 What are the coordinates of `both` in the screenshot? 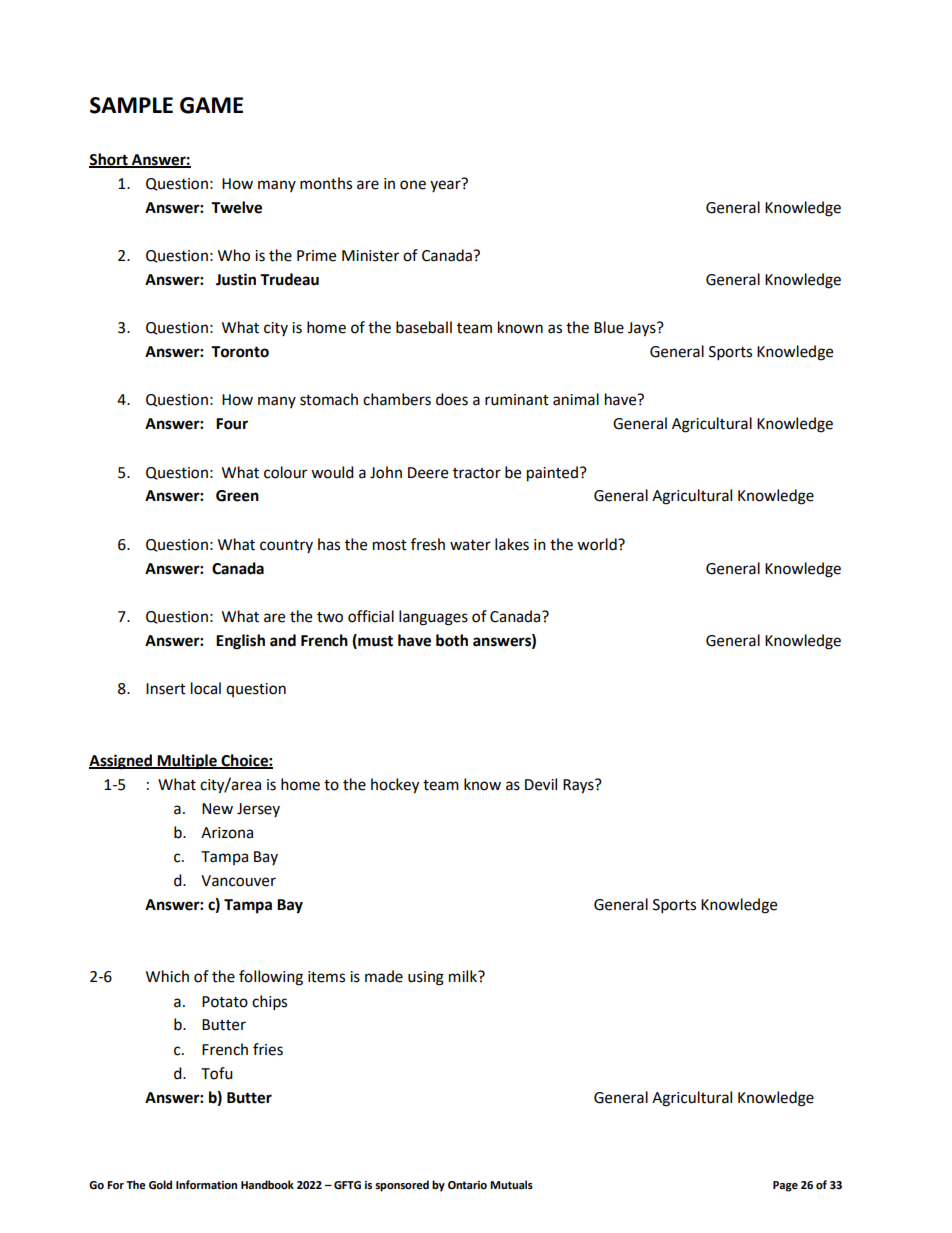 It's located at (452, 640).
